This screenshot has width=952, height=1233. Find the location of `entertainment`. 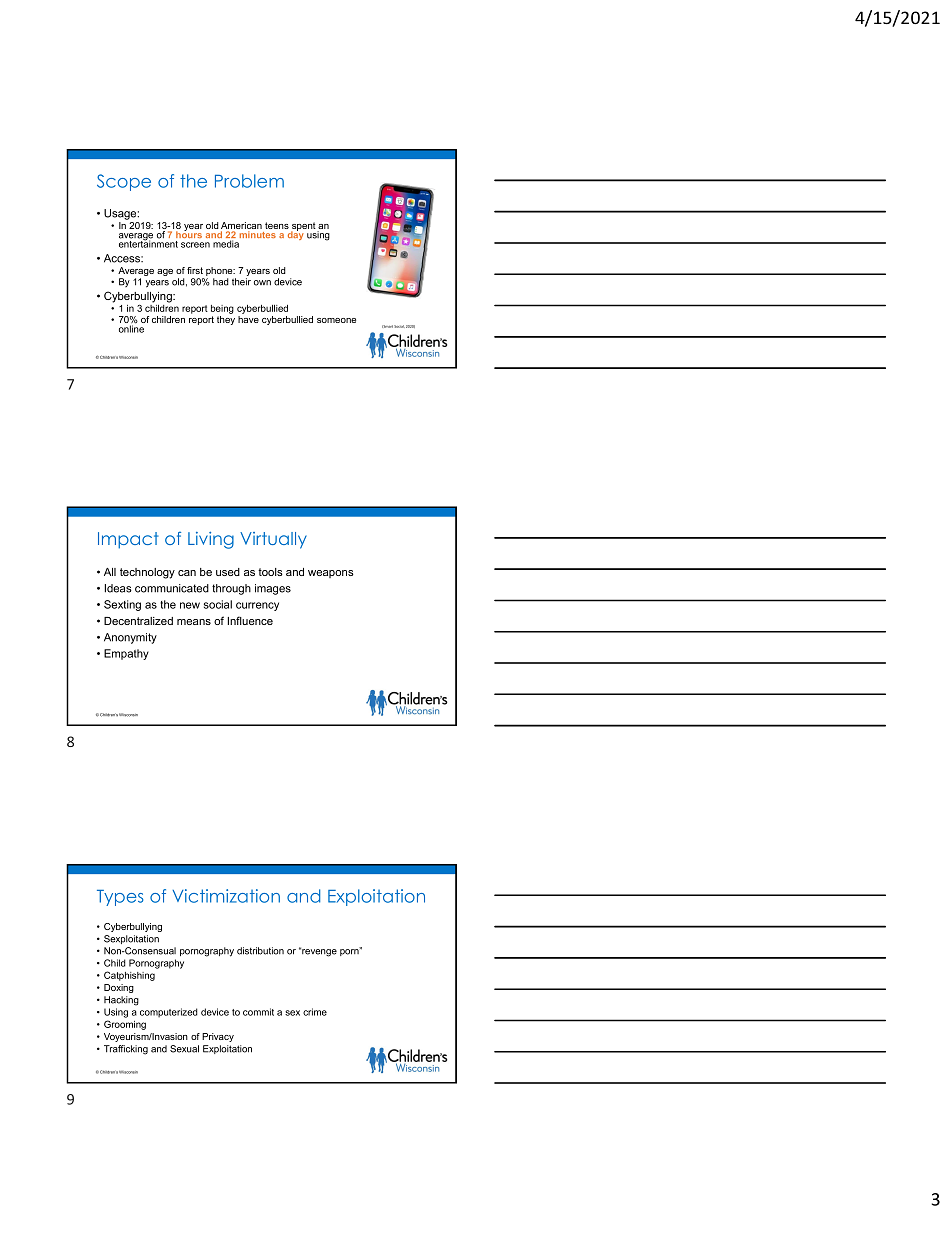

entertainment is located at coordinates (148, 243).
